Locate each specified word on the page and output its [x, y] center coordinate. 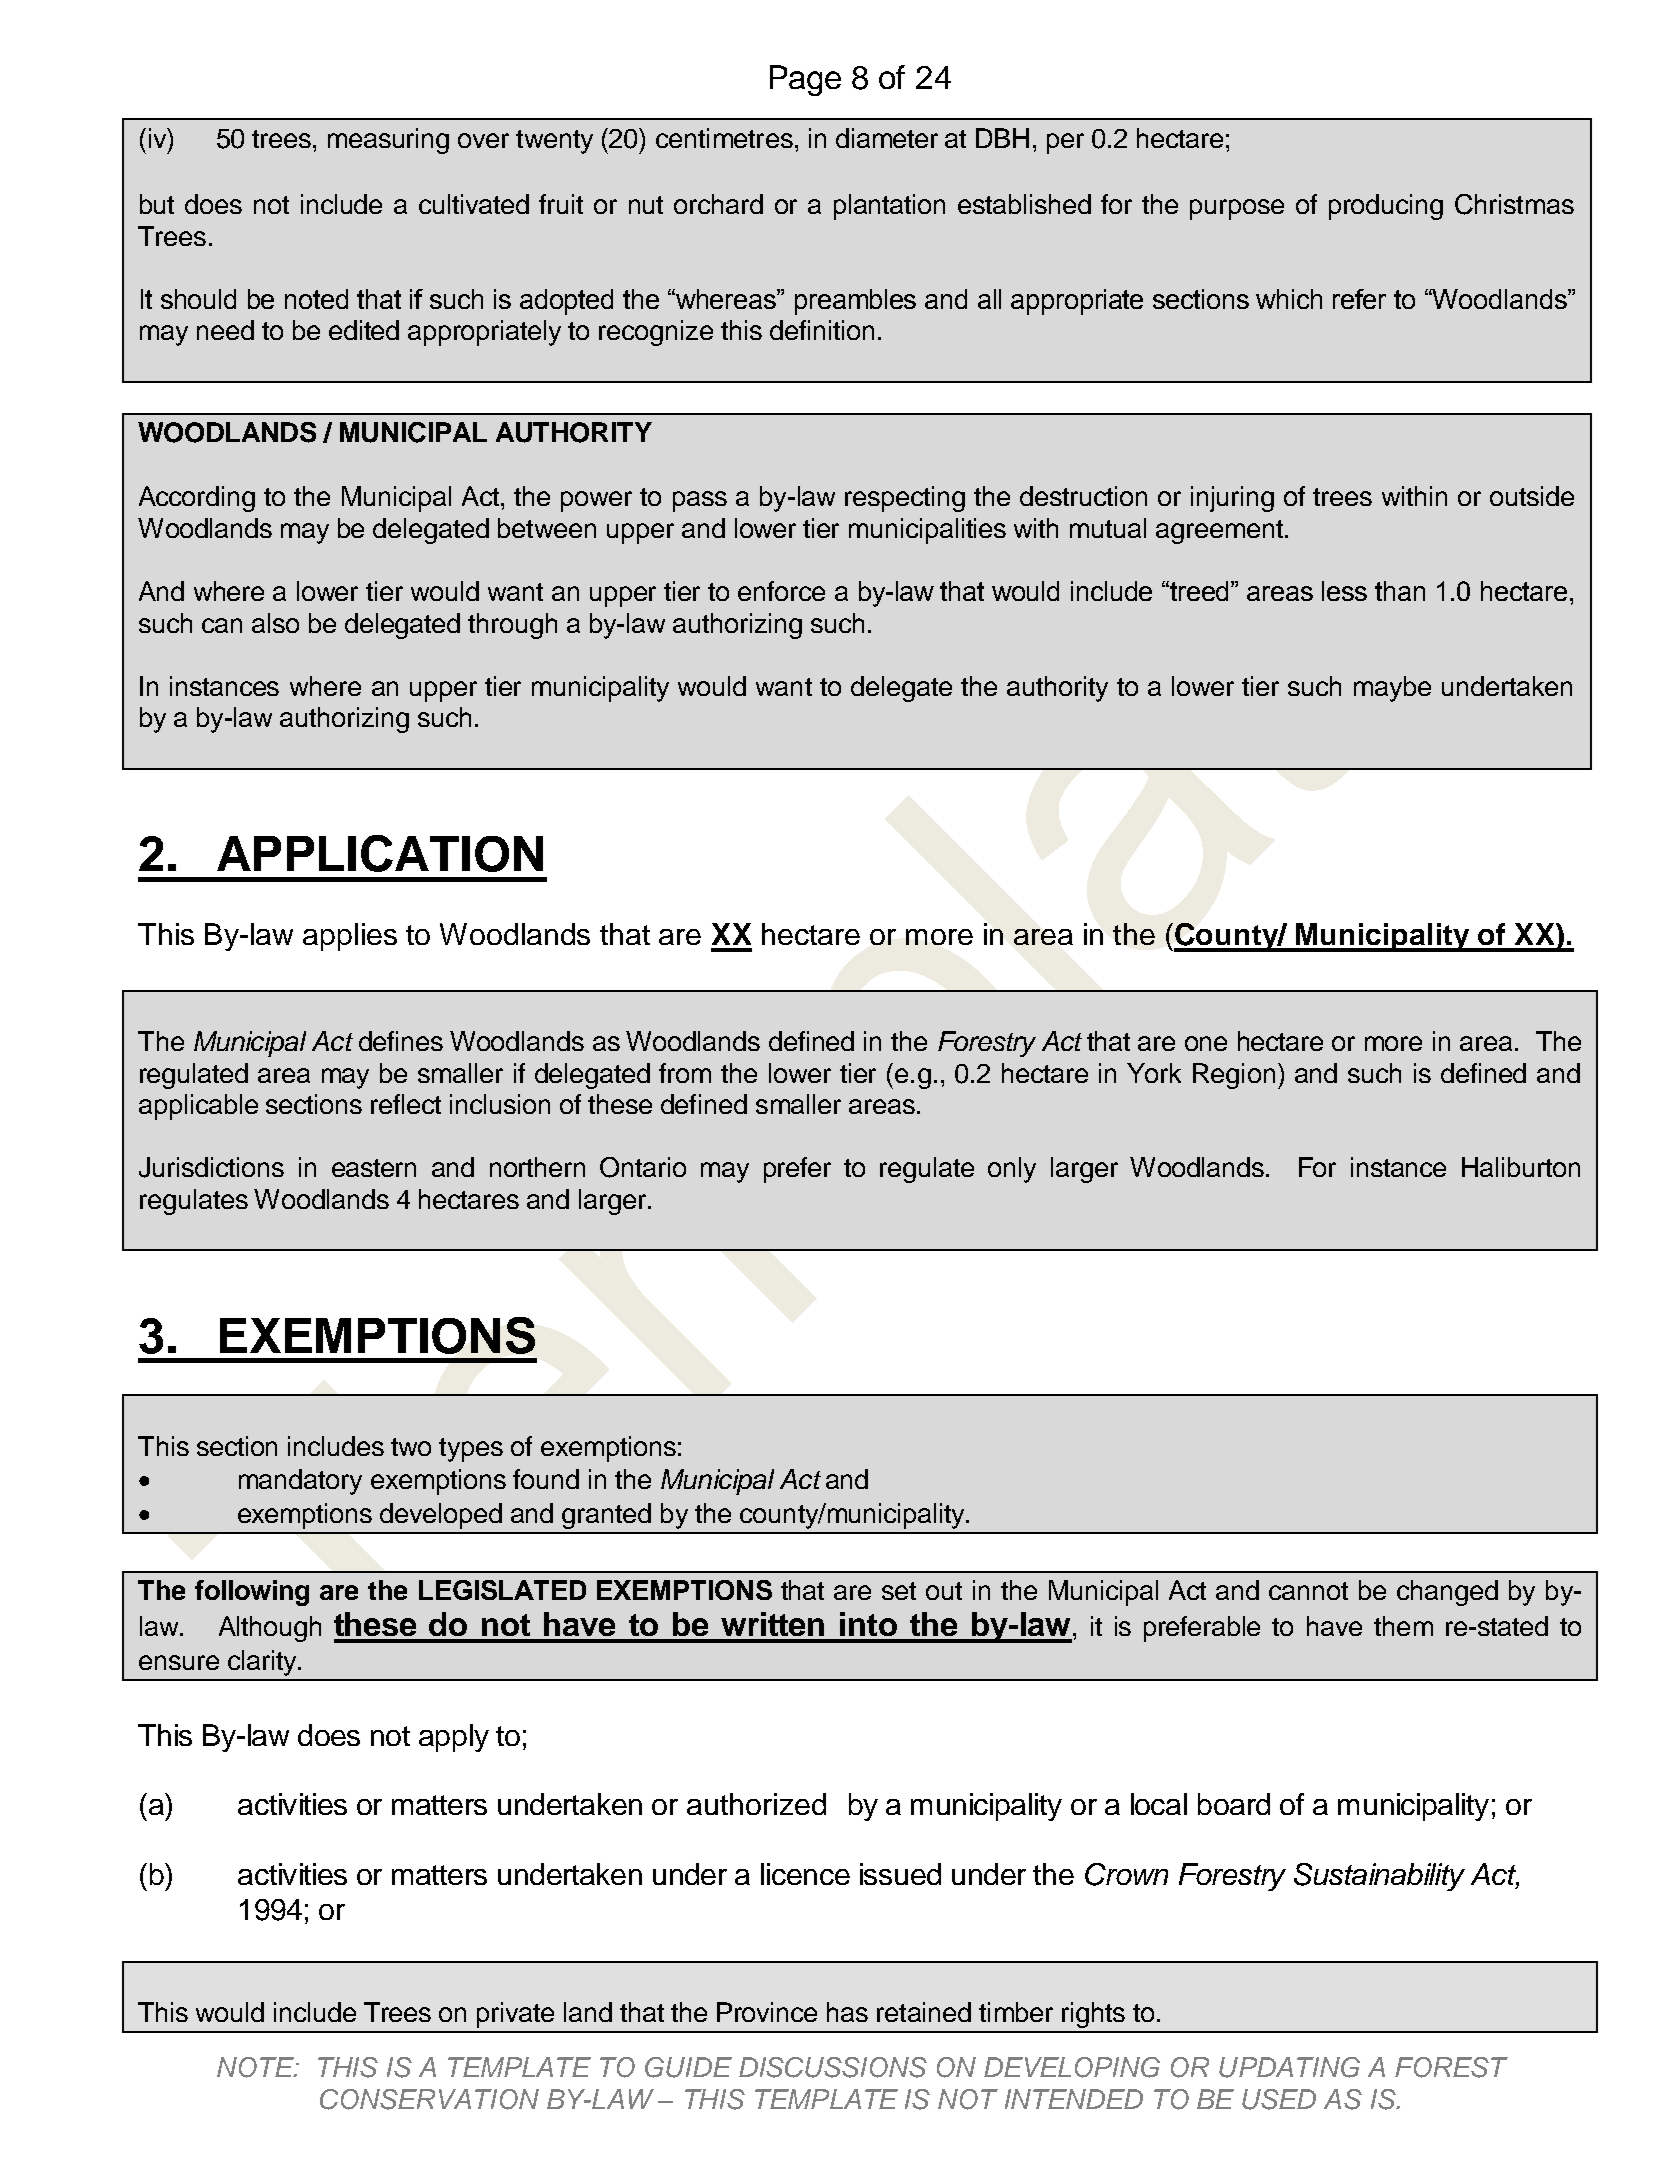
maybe [1392, 689]
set [899, 1591]
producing [1386, 207]
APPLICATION [380, 853]
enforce [781, 591]
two [411, 1447]
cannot [1308, 1591]
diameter [887, 138]
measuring [388, 141]
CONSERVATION [429, 2099]
